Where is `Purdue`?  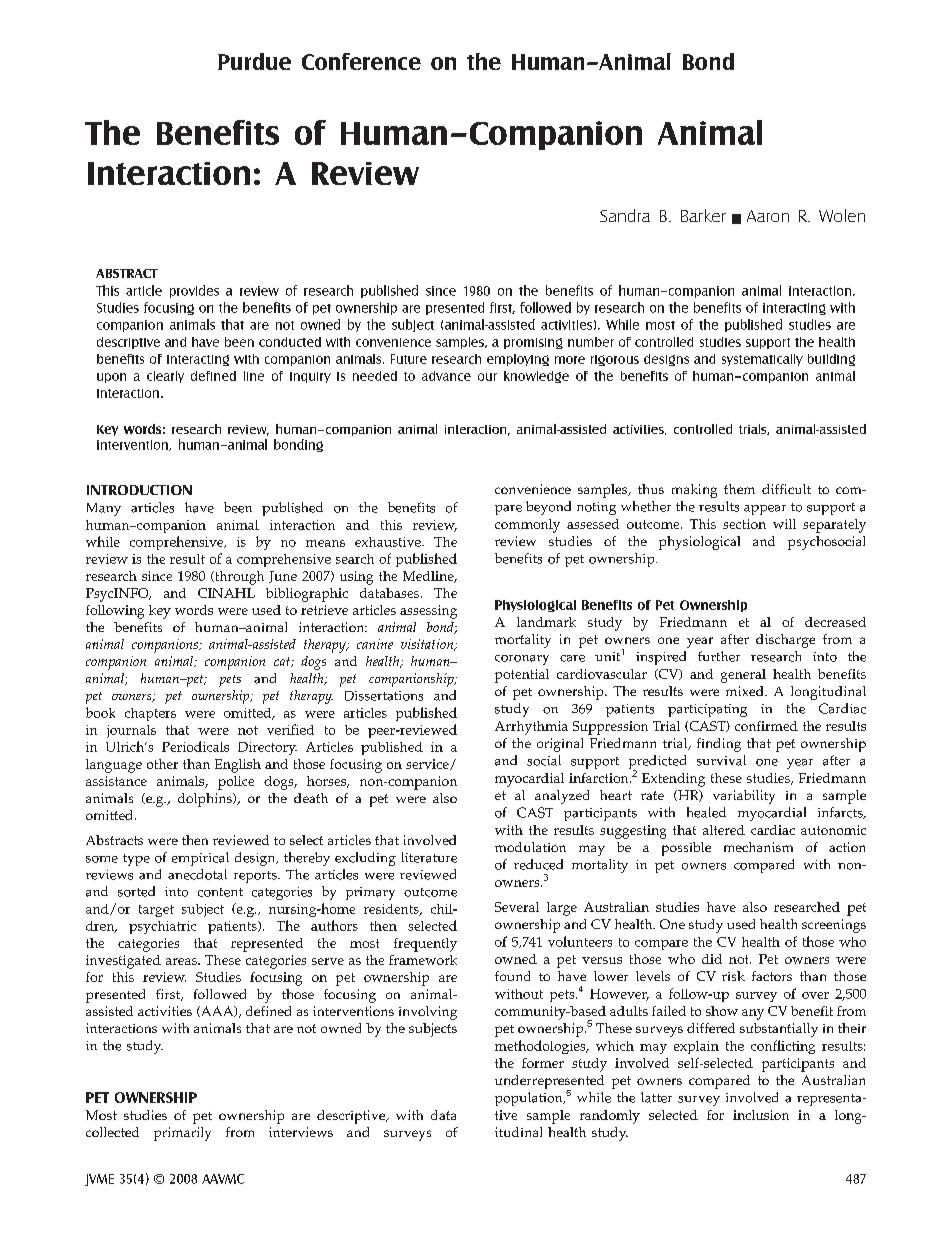
Purdue is located at coordinates (254, 61).
